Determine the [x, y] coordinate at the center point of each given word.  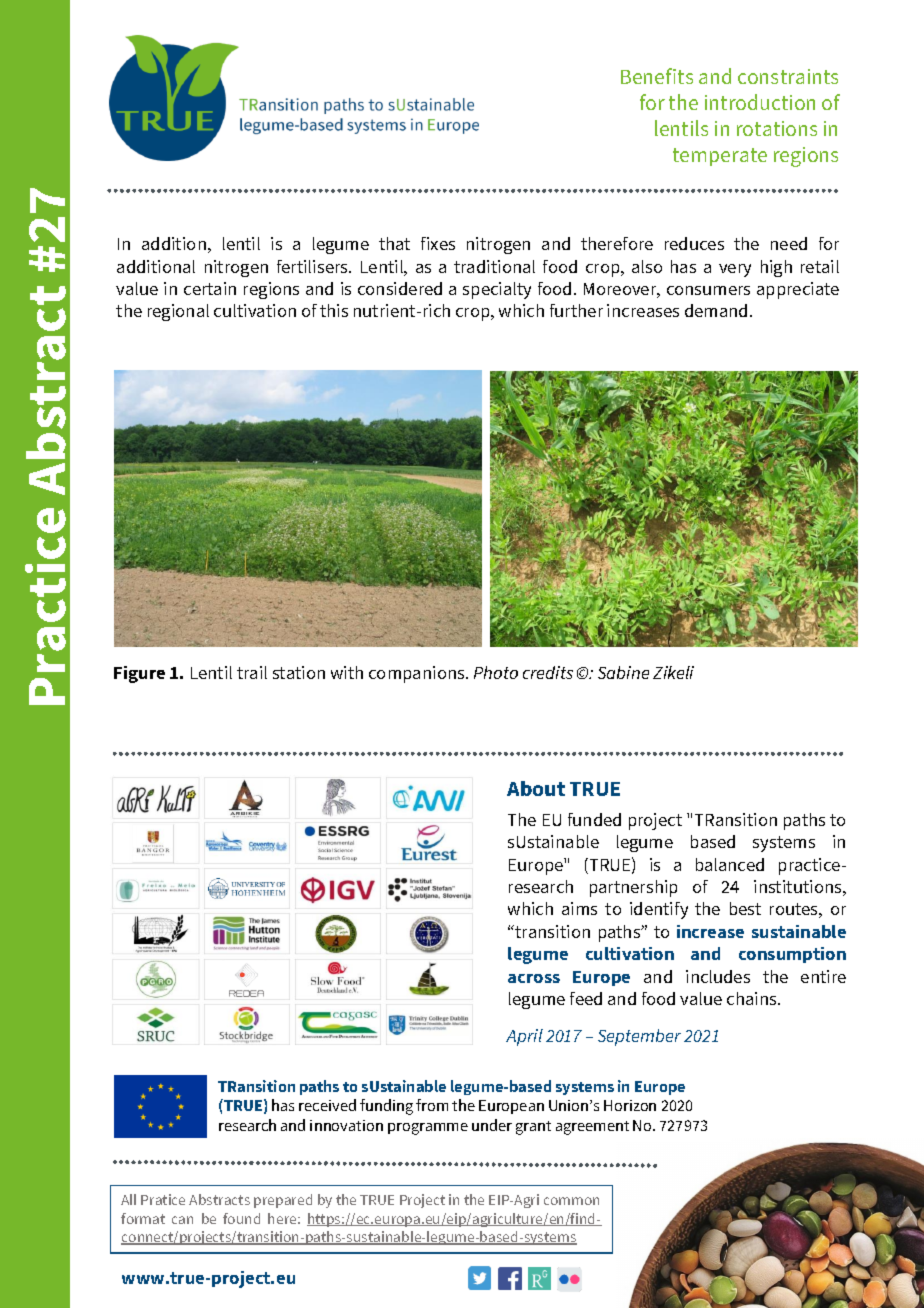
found [241, 1218]
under [492, 1125]
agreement [592, 1128]
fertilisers [313, 266]
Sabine [623, 672]
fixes [438, 243]
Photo [496, 672]
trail [252, 672]
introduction [760, 102]
